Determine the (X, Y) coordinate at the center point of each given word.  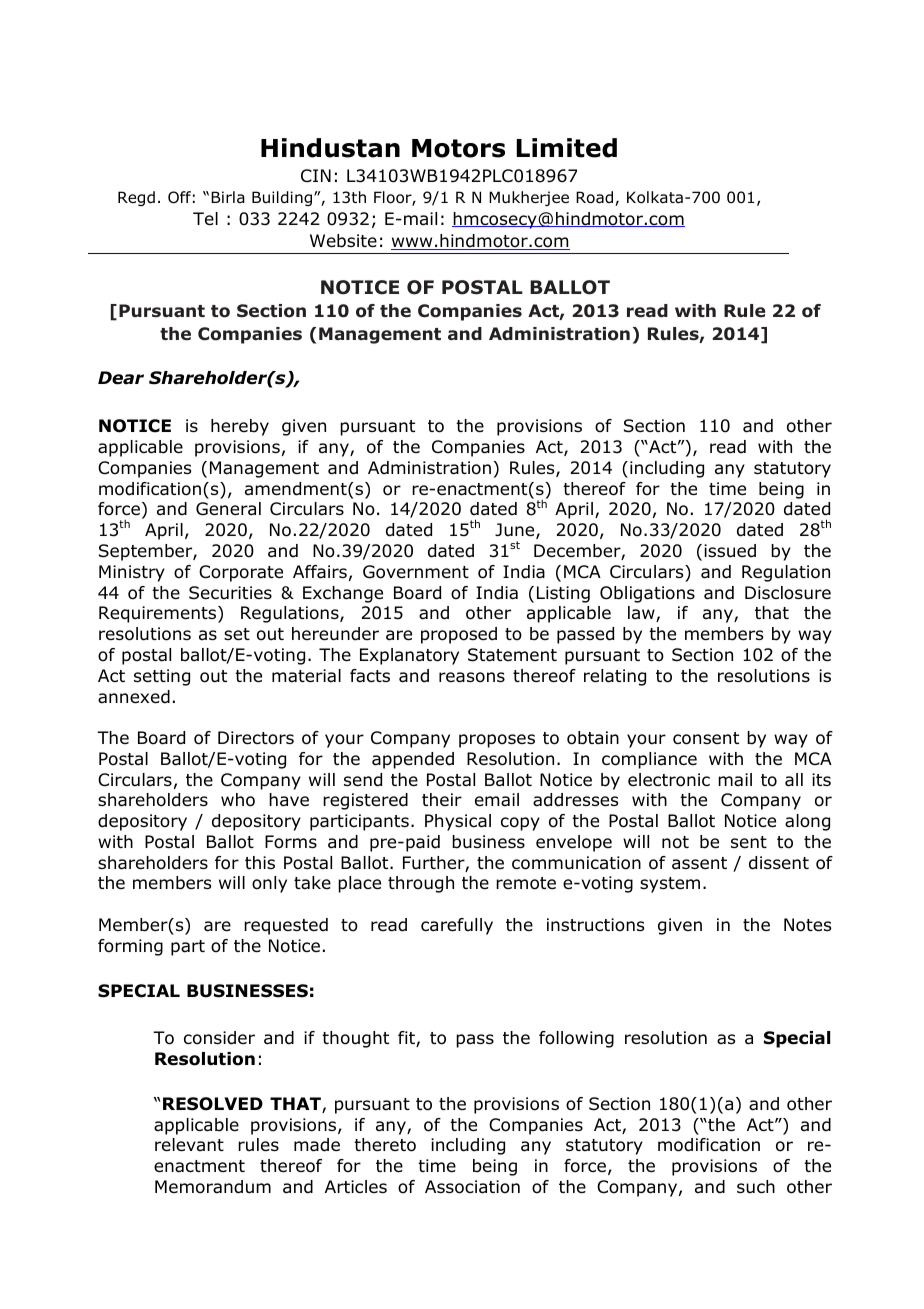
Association (472, 1187)
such (756, 1186)
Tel (205, 219)
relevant (189, 1145)
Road (596, 198)
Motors (458, 148)
